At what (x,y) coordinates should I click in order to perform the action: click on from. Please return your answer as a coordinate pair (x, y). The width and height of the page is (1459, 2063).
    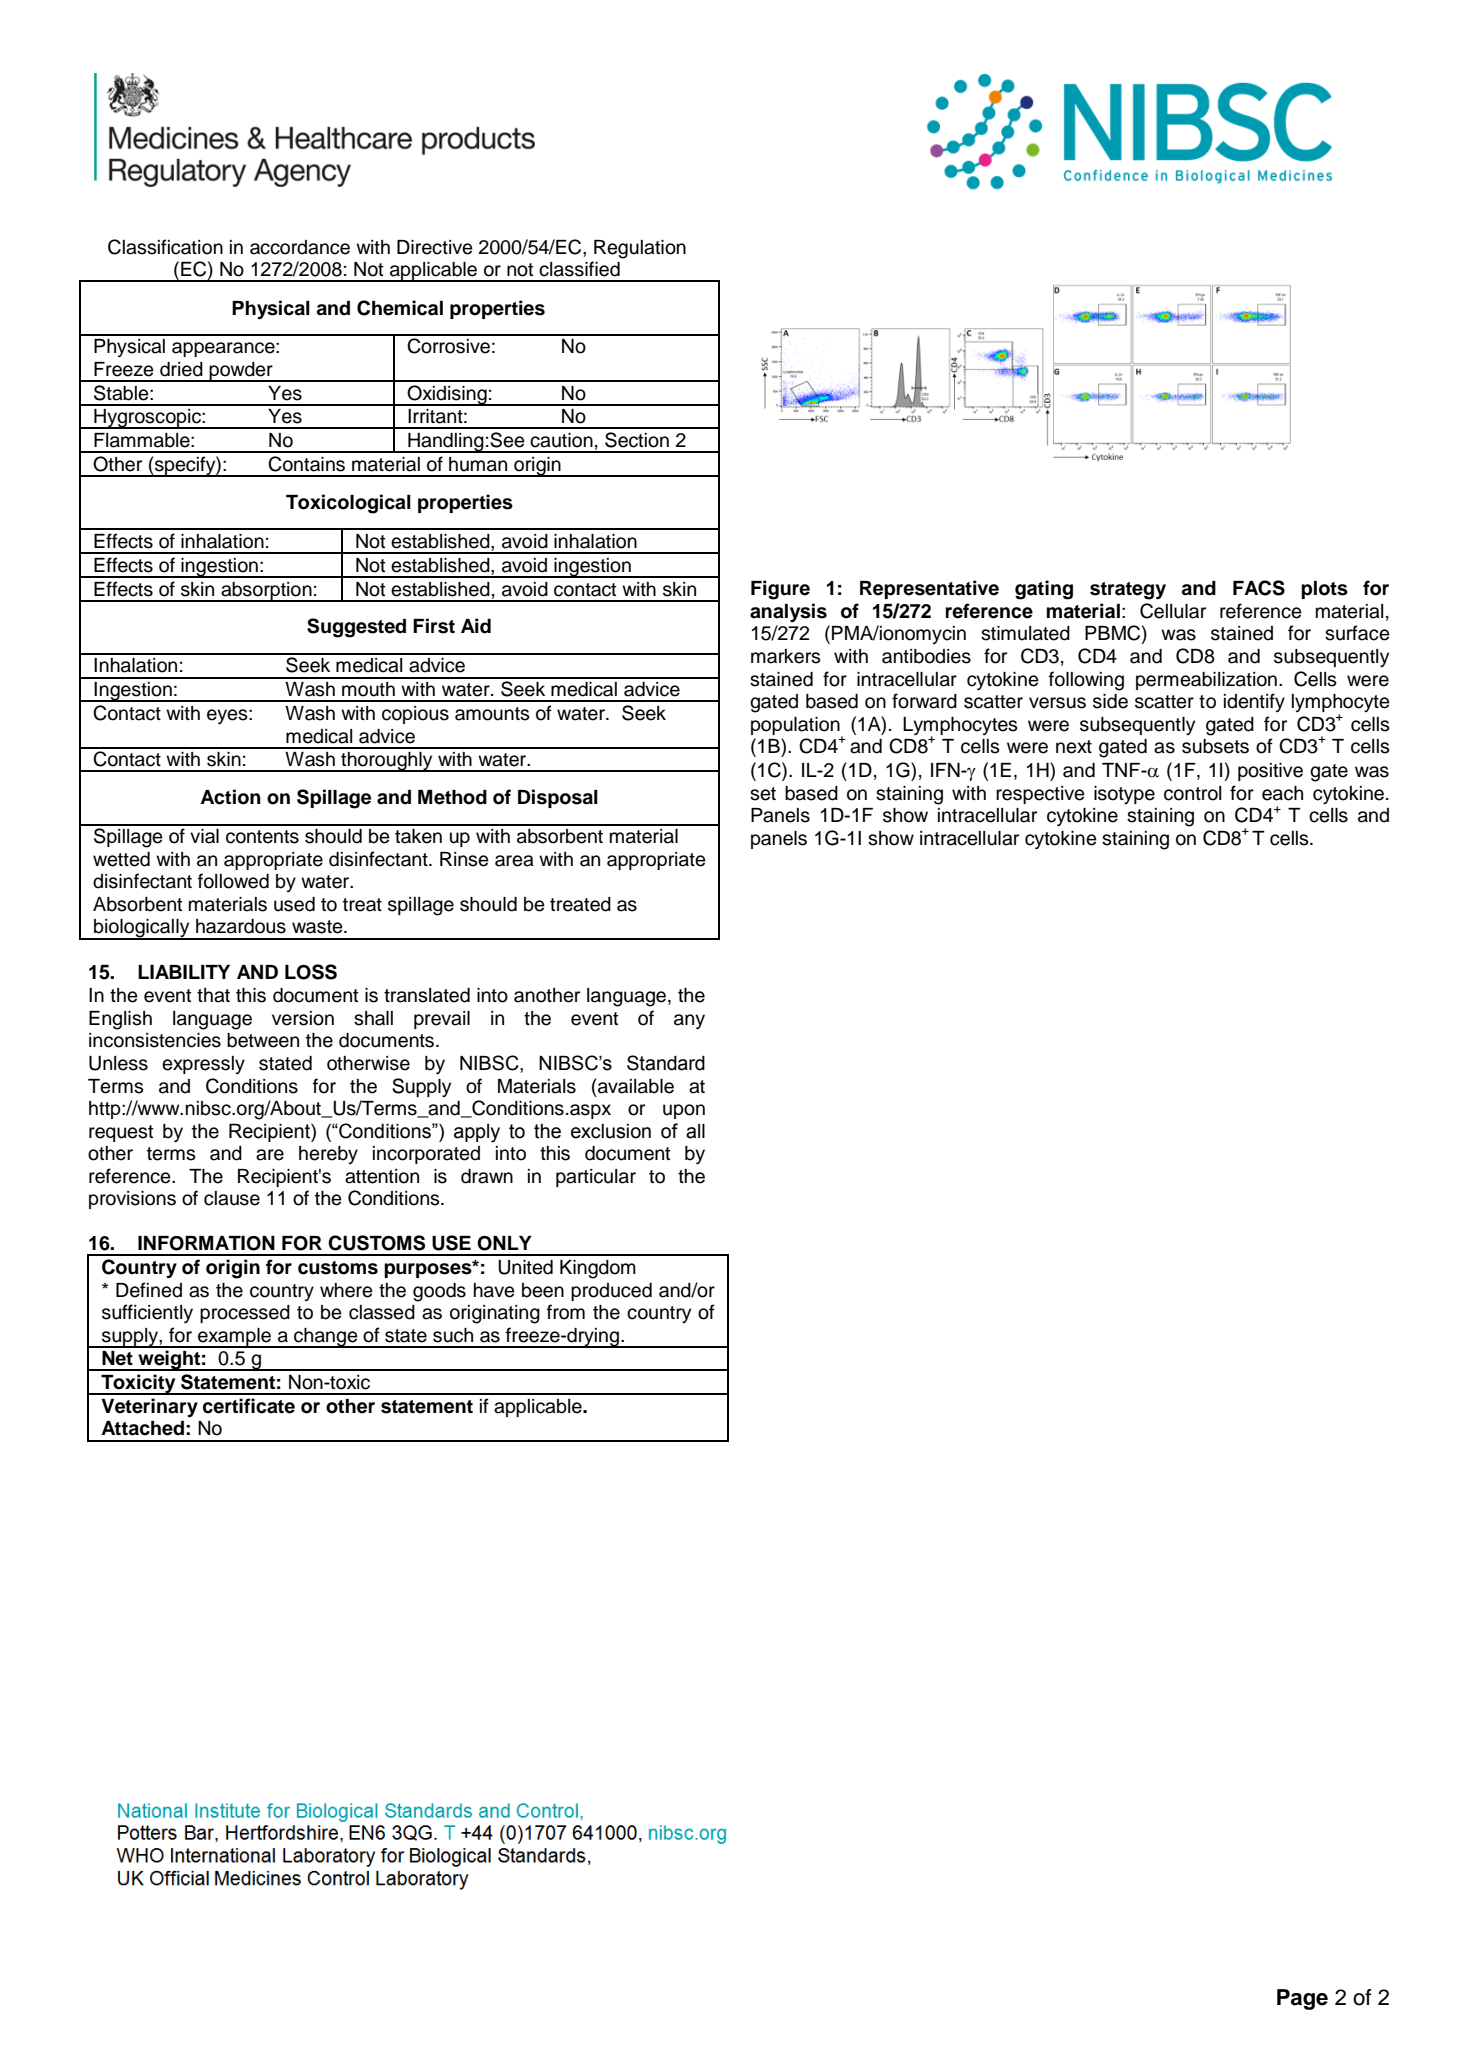
    Looking at the image, I should click on (566, 1312).
